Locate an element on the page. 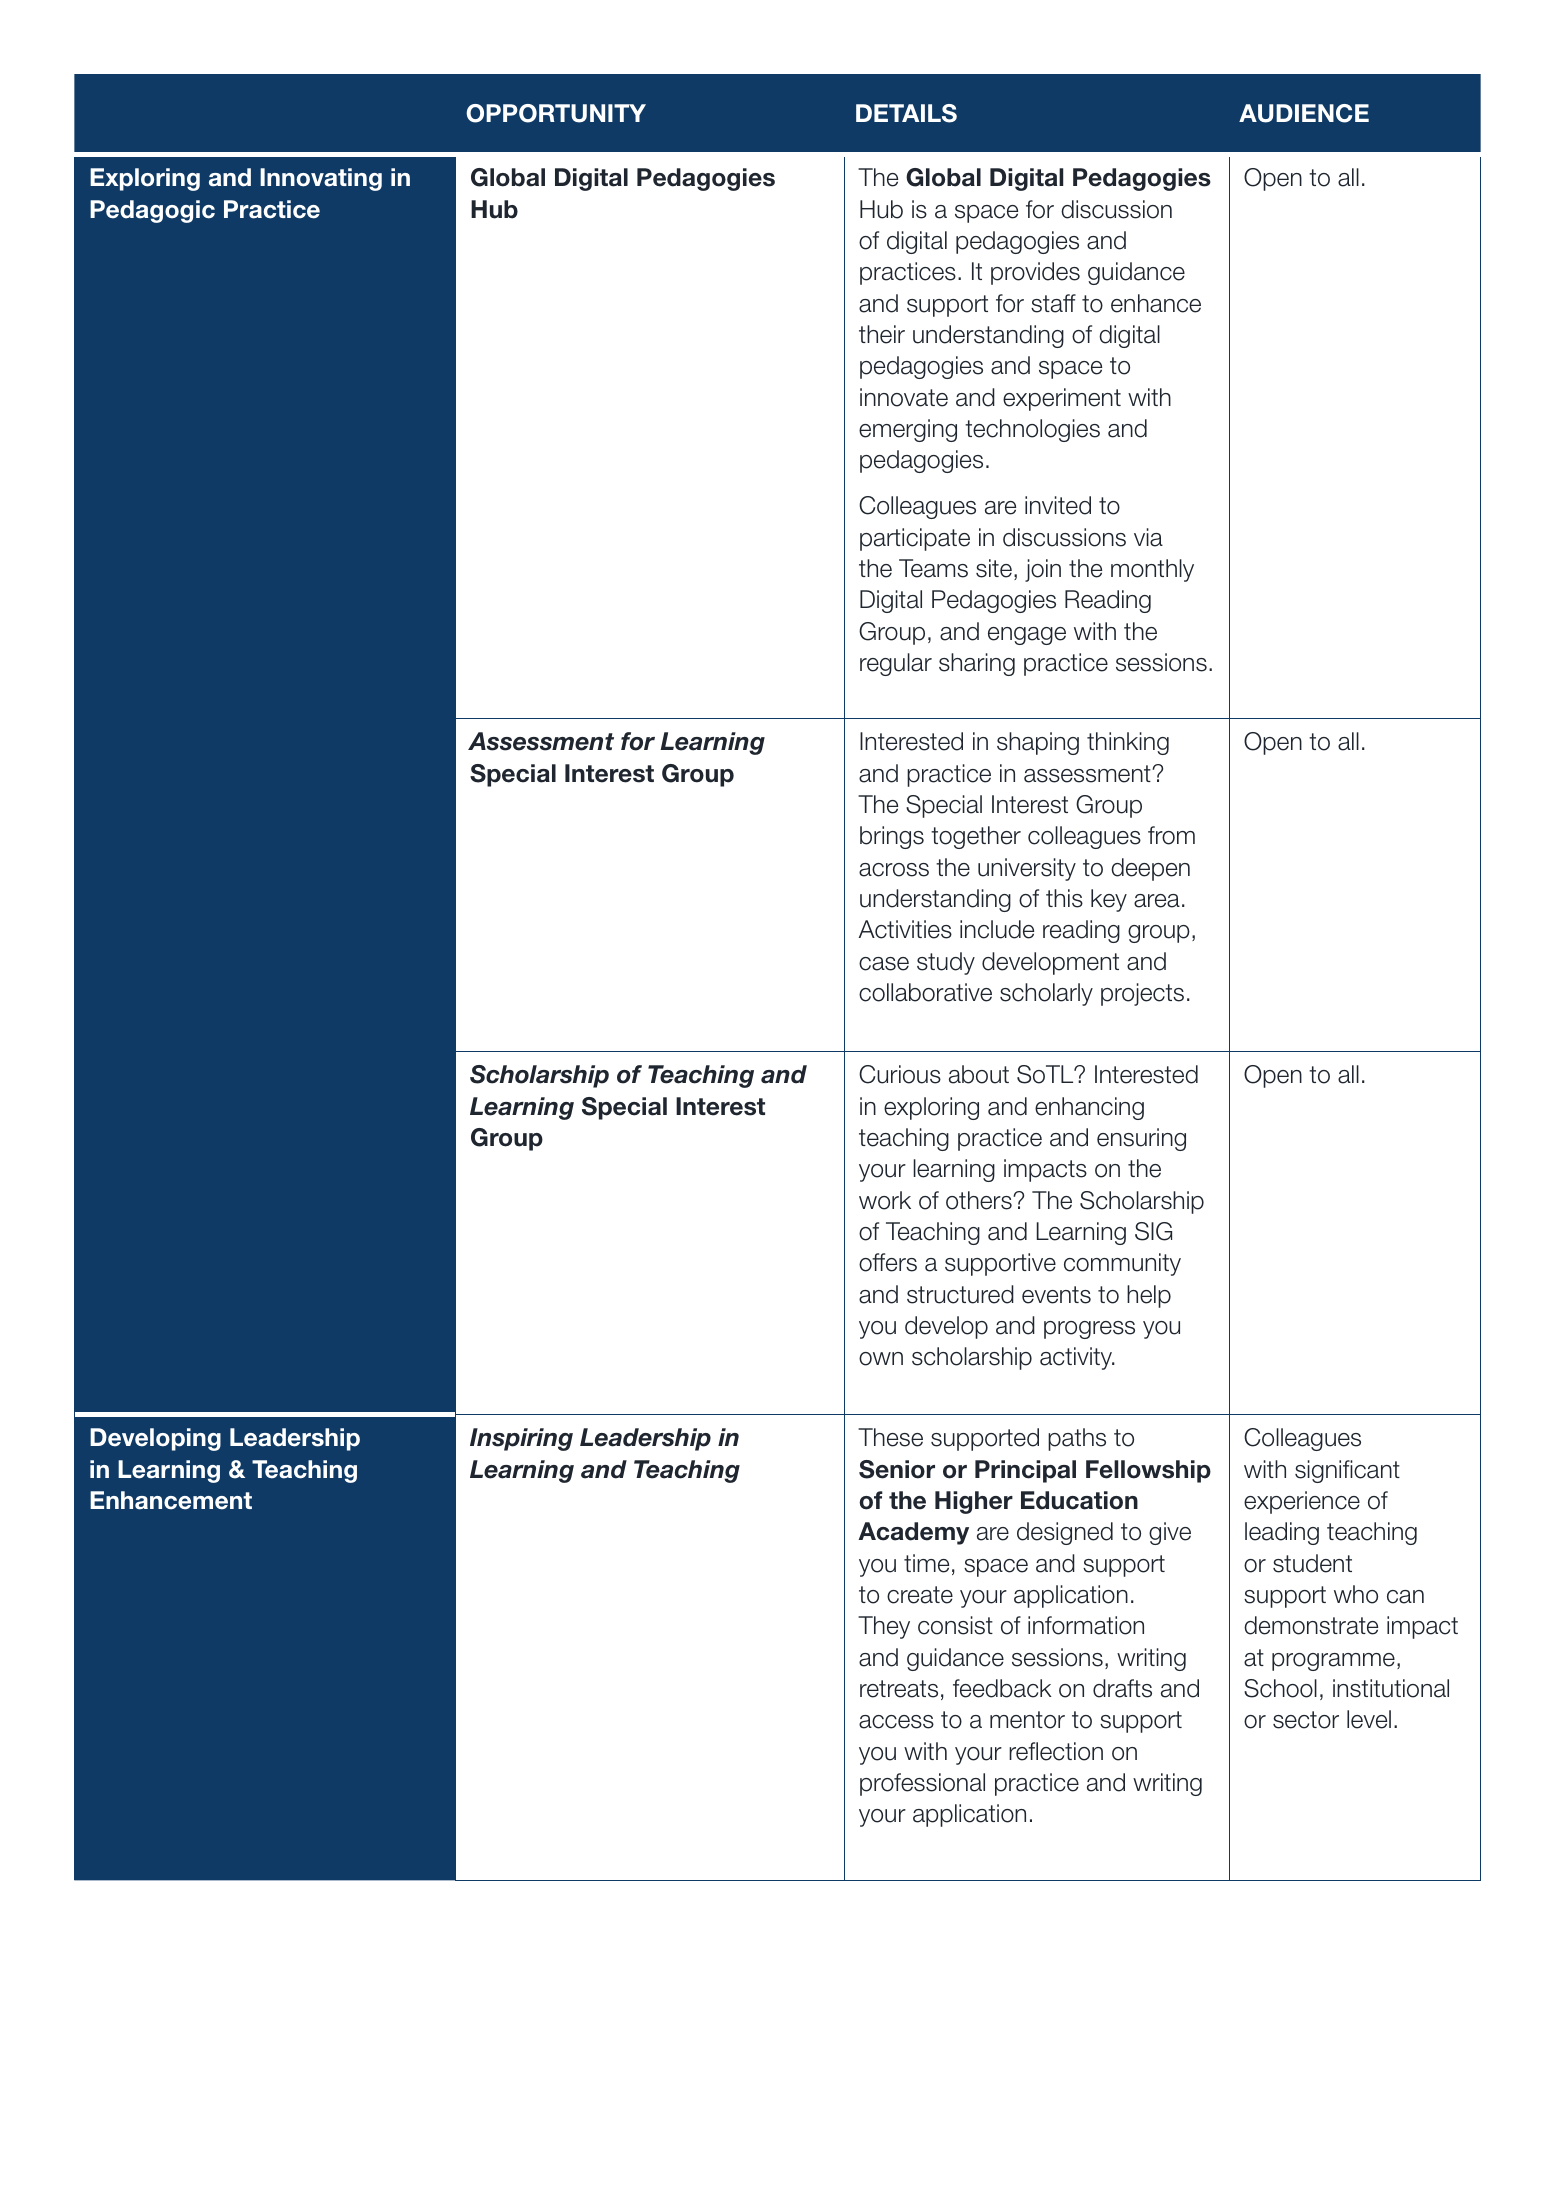 The width and height of the page is (1555, 2199). Inspiring is located at coordinates (521, 1439).
